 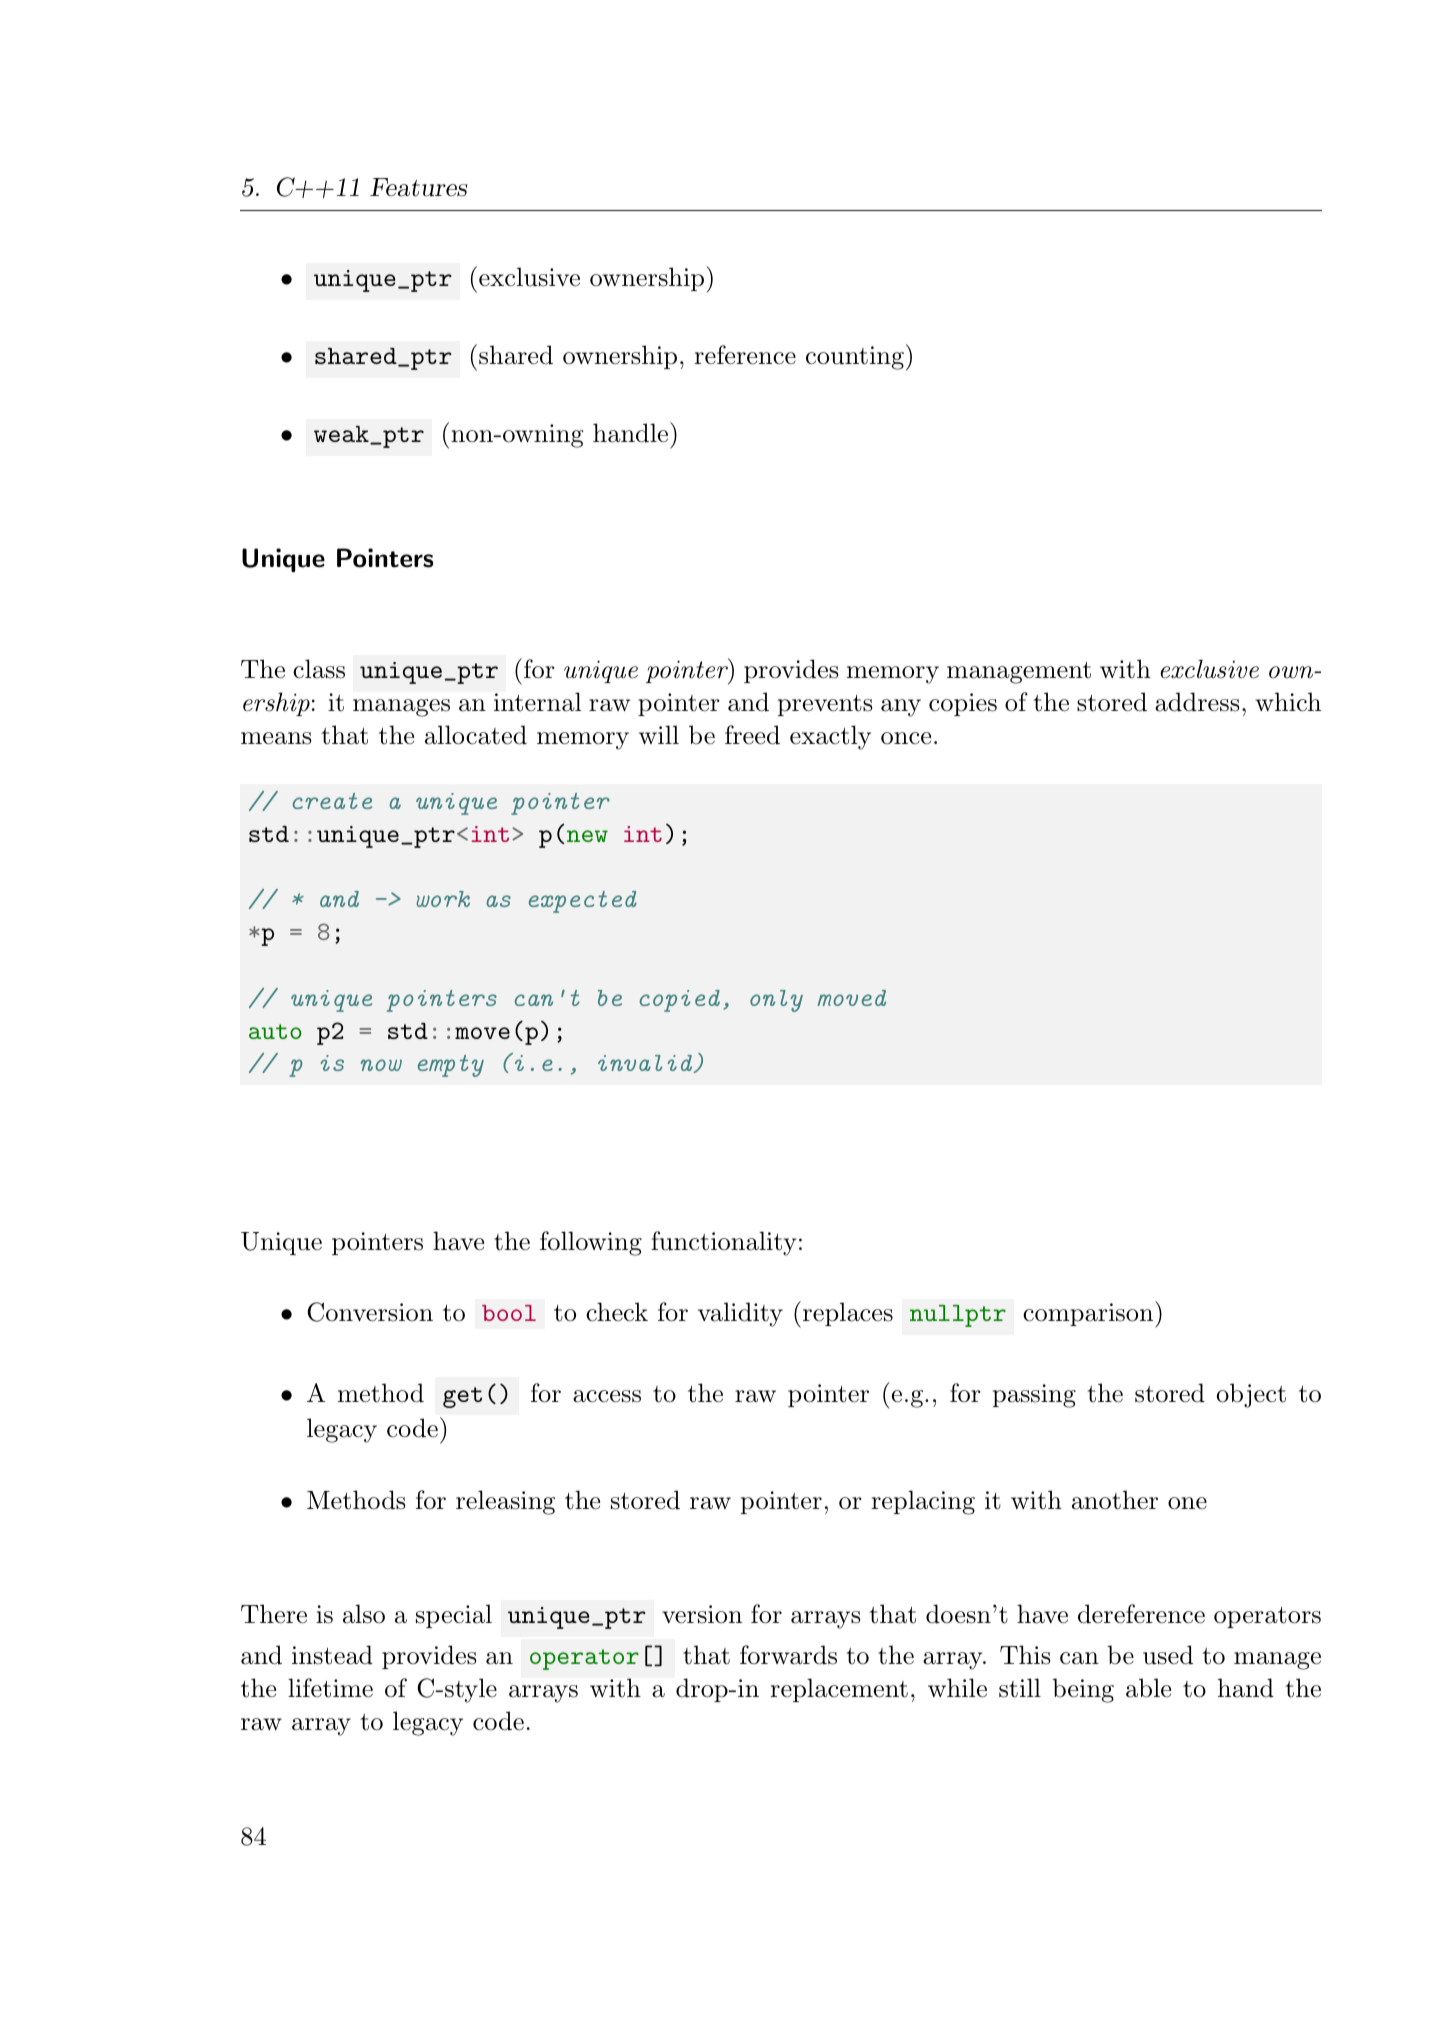 What do you see at coordinates (1197, 702) in the screenshot?
I see `address` at bounding box center [1197, 702].
